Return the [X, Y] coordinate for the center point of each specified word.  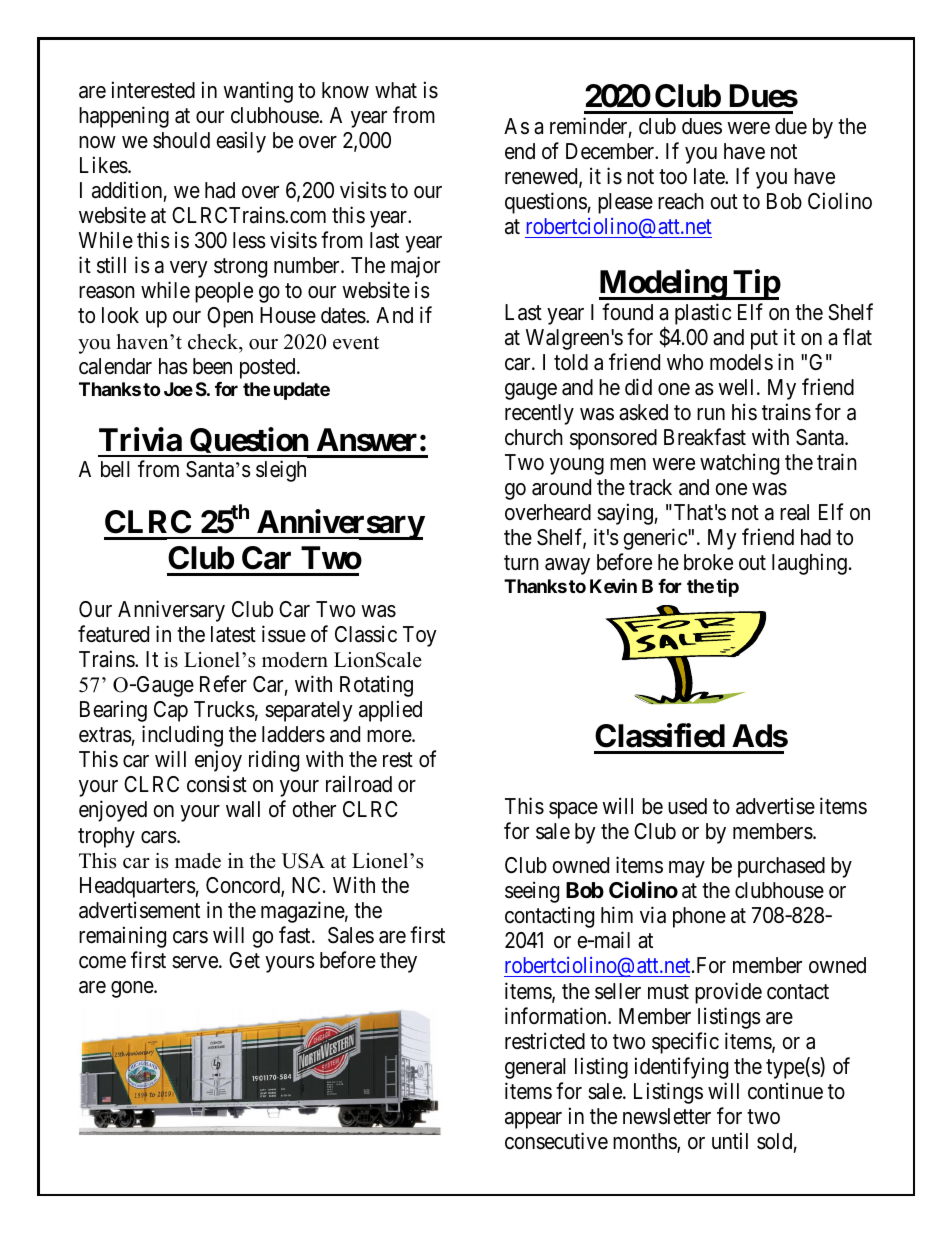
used [687, 806]
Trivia [140, 439]
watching [739, 464]
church [534, 437]
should [181, 140]
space [573, 810]
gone [133, 989]
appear [533, 1120]
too [673, 176]
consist [217, 784]
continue [785, 1091]
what [396, 90]
